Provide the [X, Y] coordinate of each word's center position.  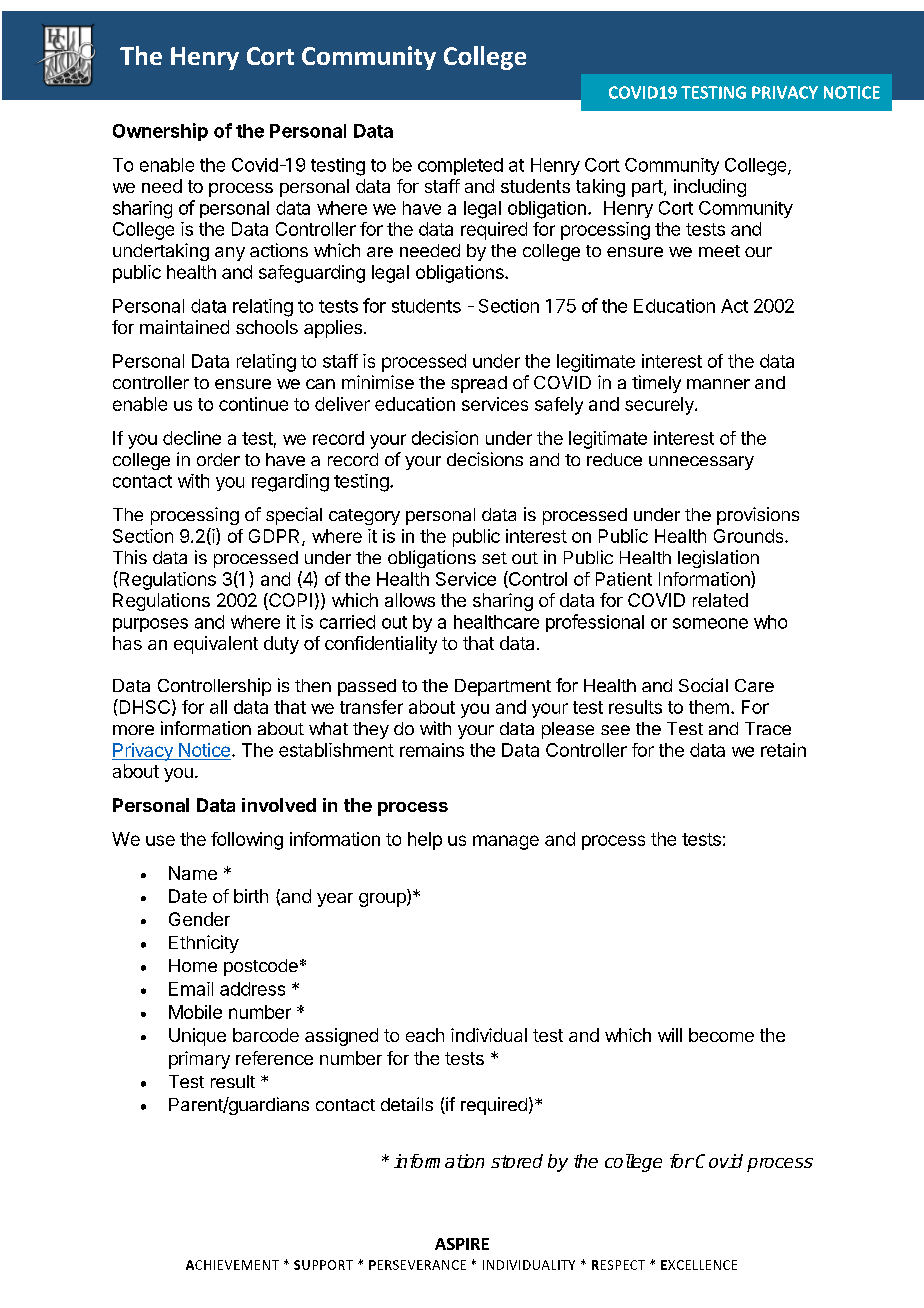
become [721, 1035]
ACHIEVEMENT [232, 1265]
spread [479, 384]
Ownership [160, 132]
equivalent [216, 645]
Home [193, 965]
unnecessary [701, 463]
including [710, 188]
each [425, 1035]
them [709, 707]
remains [432, 750]
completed [460, 166]
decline [192, 438]
